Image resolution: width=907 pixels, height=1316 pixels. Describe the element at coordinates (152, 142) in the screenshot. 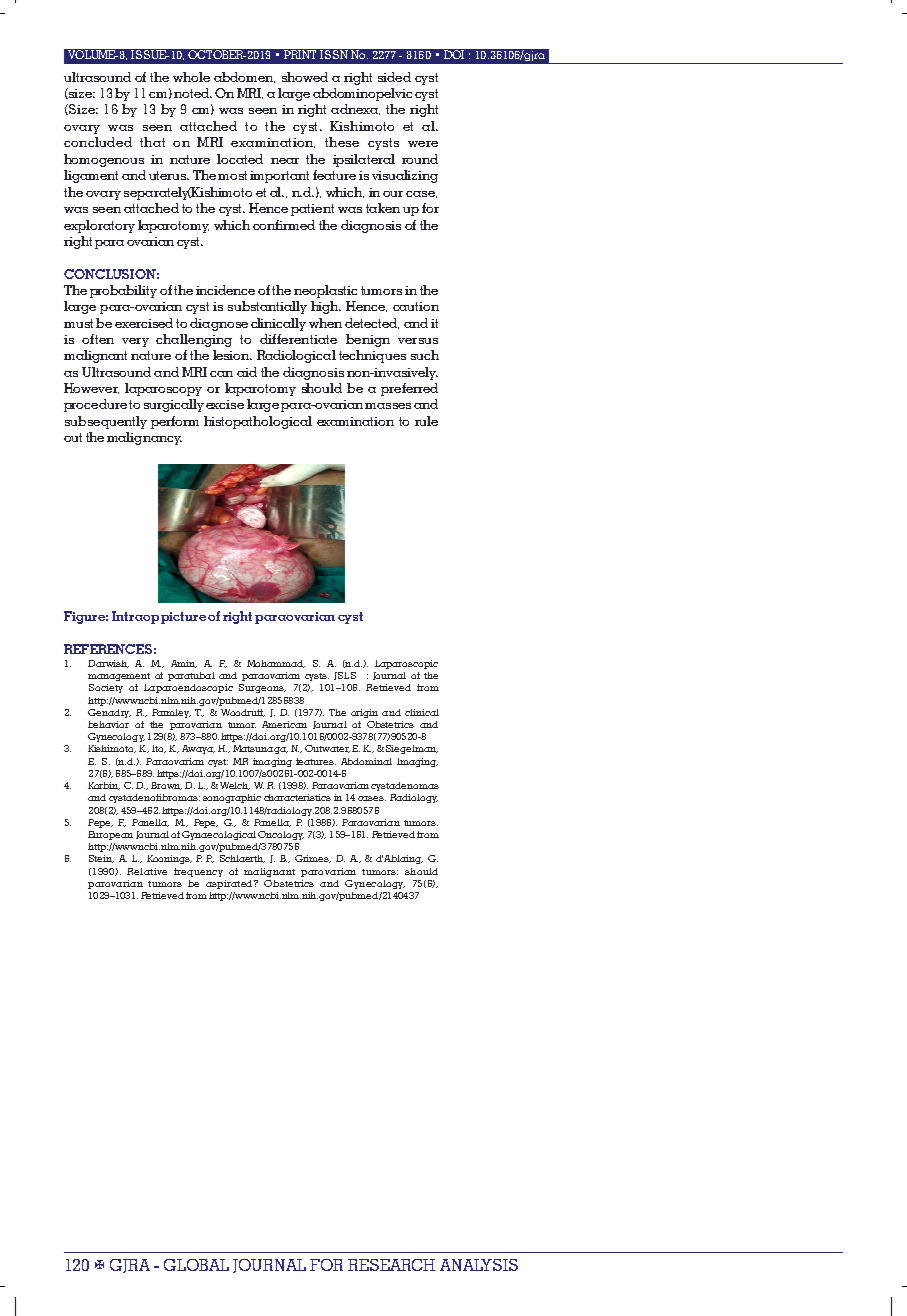

I see `that` at that location.
